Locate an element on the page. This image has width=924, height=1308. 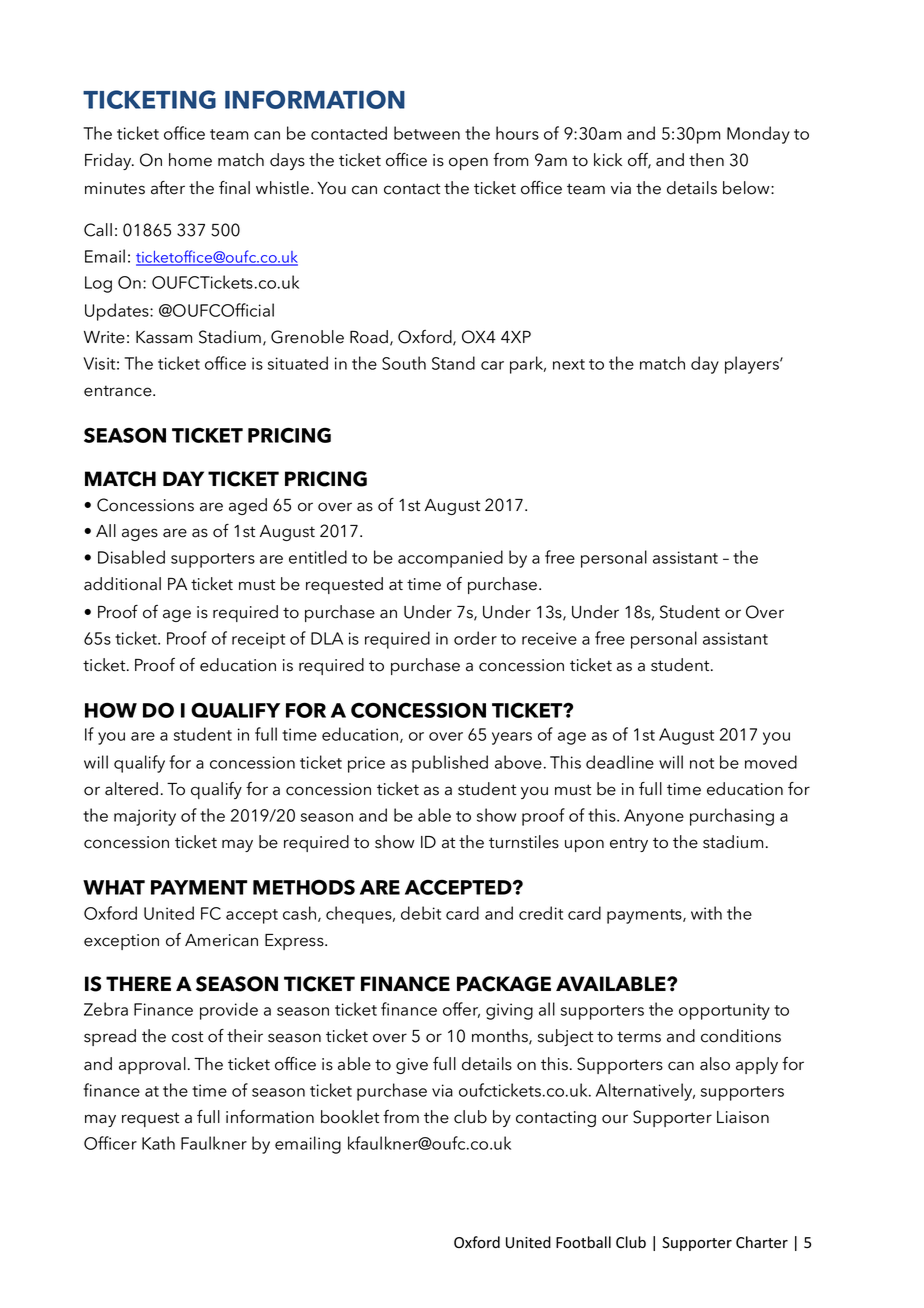
not is located at coordinates (702, 763).
